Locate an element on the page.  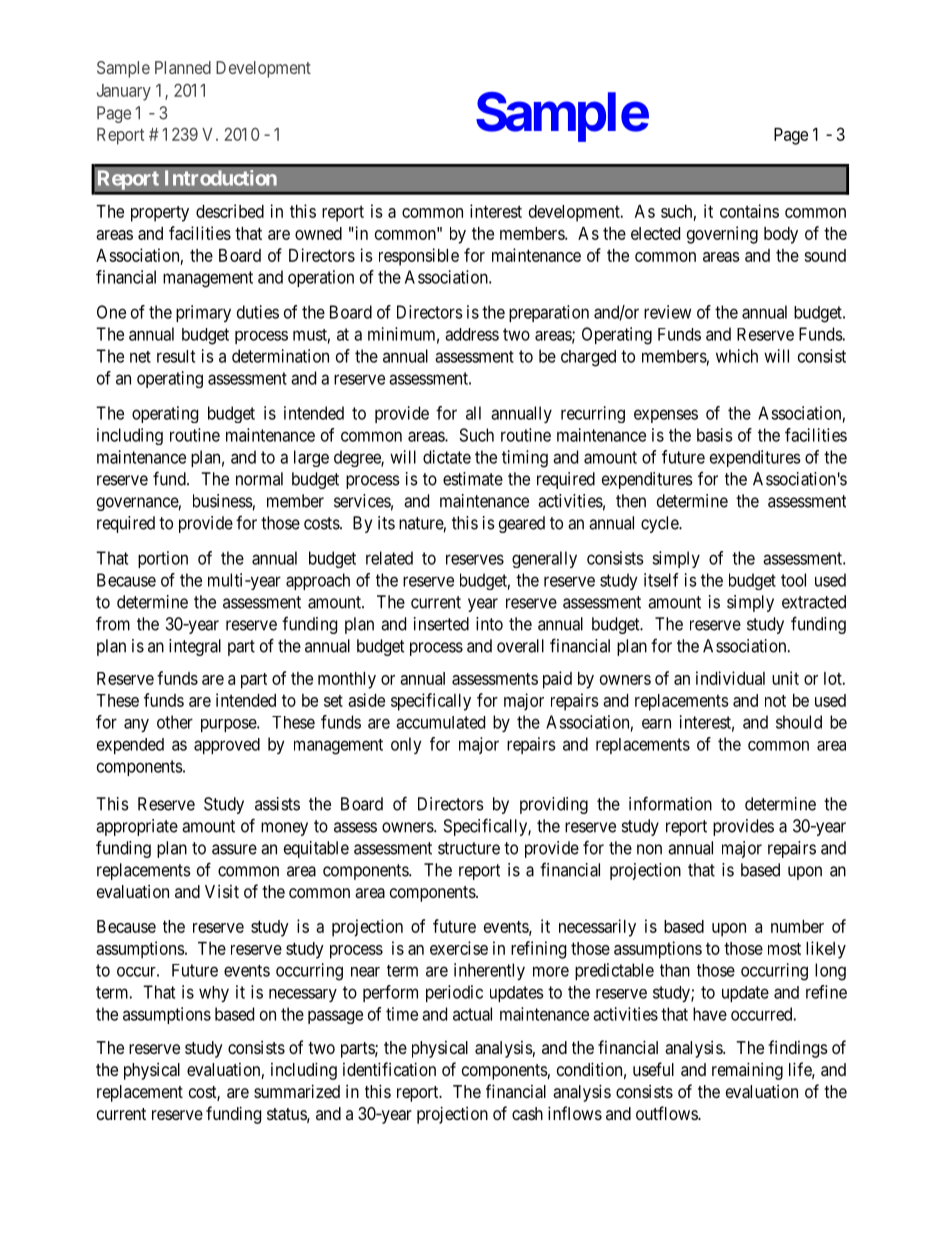
tool is located at coordinates (793, 580).
